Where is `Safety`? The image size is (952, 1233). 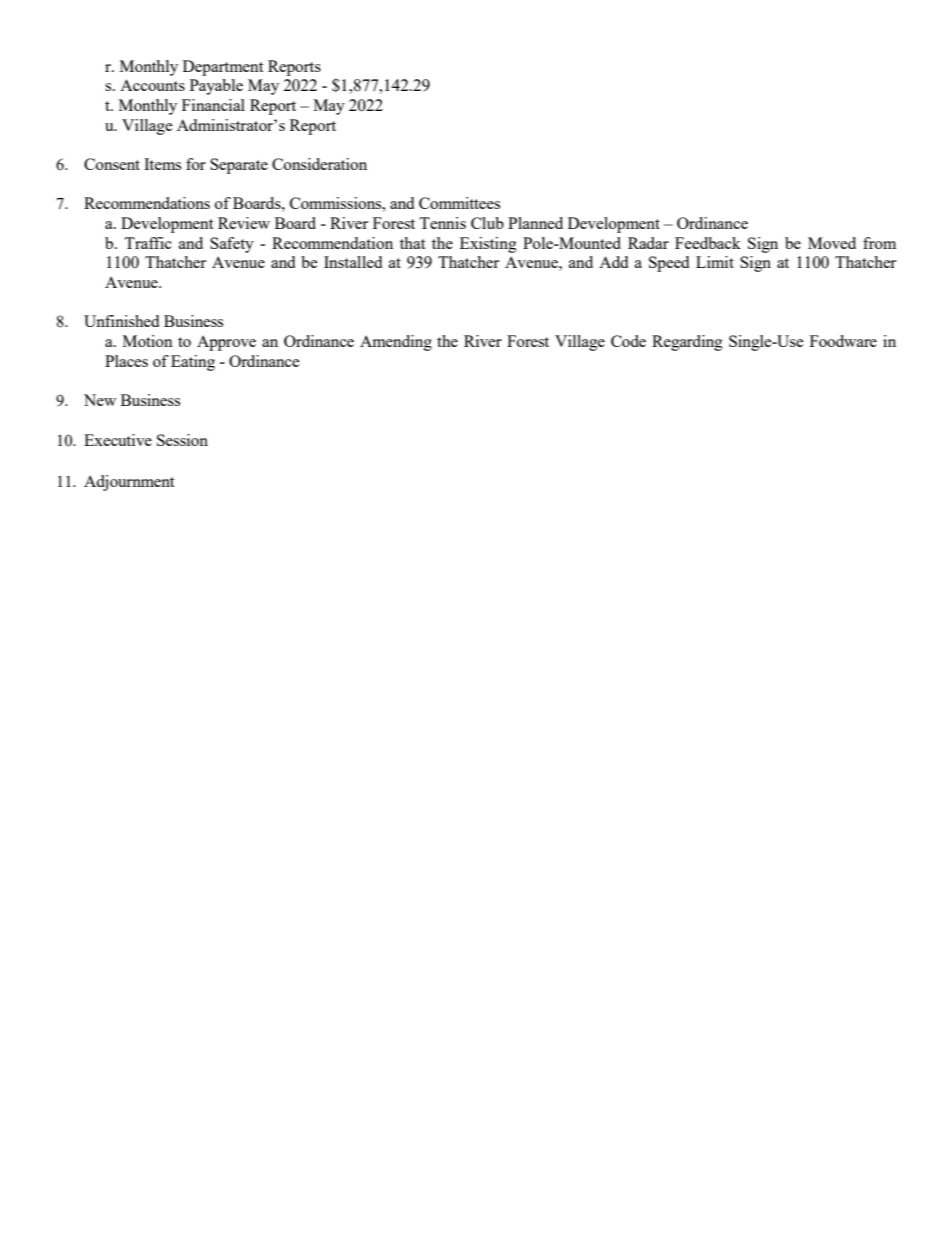 Safety is located at coordinates (232, 245).
